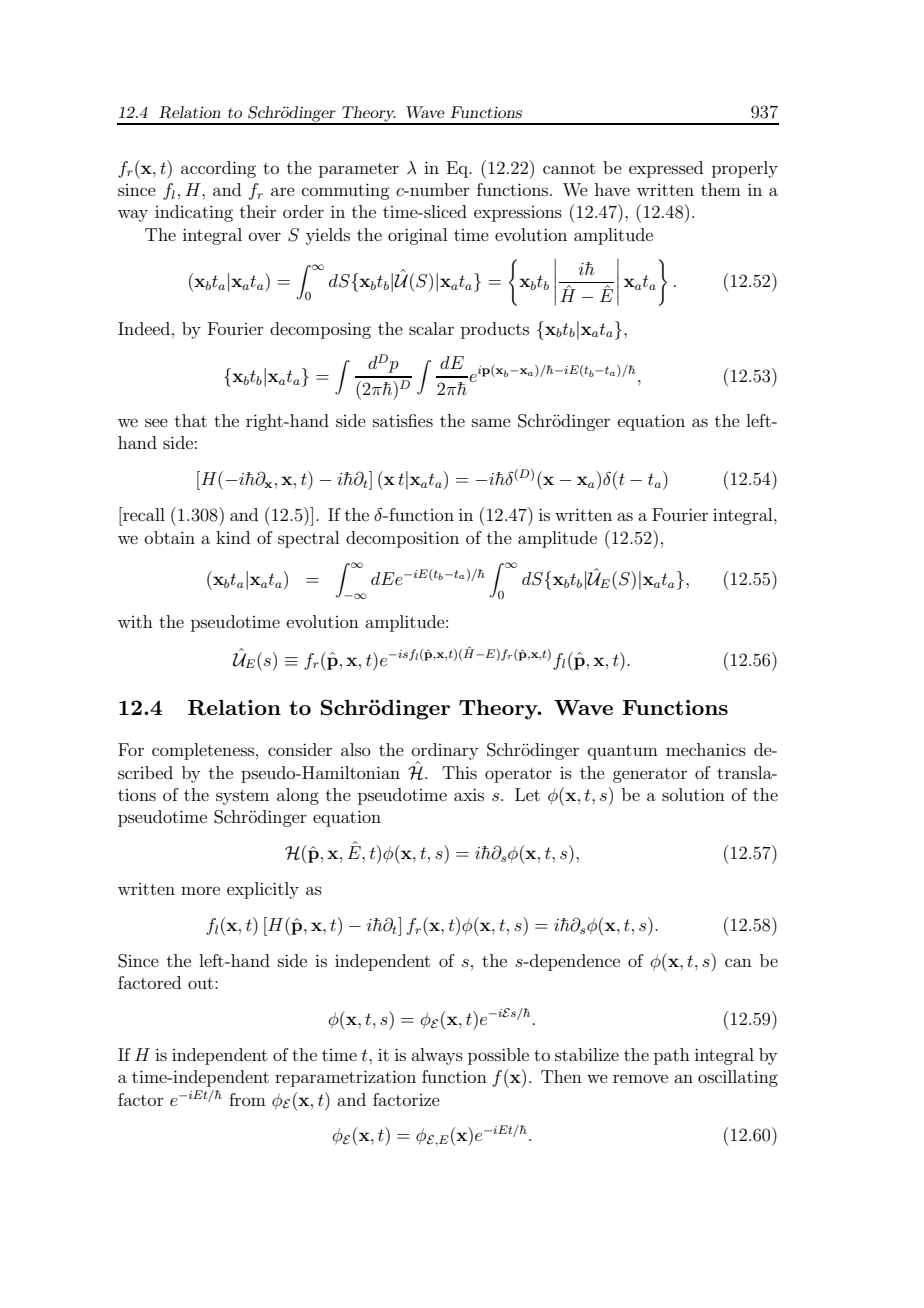 The width and height of the document is (924, 1308). I want to click on original, so click(417, 236).
